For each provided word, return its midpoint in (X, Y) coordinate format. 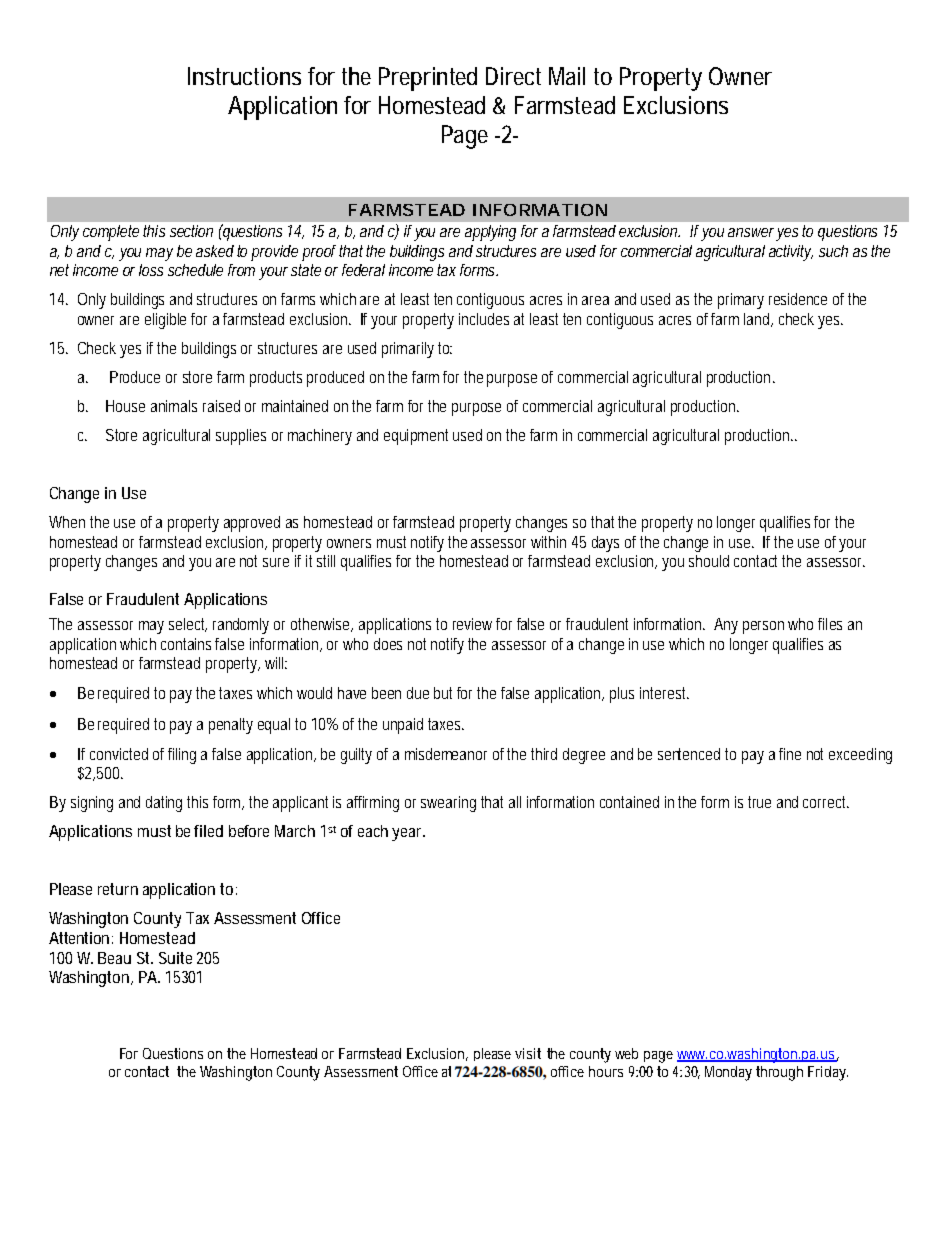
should (709, 561)
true (759, 802)
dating (164, 804)
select (188, 625)
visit (528, 1053)
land (758, 320)
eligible (165, 321)
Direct (513, 76)
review (472, 624)
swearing (448, 804)
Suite (175, 958)
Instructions (244, 76)
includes (484, 319)
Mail (567, 76)
